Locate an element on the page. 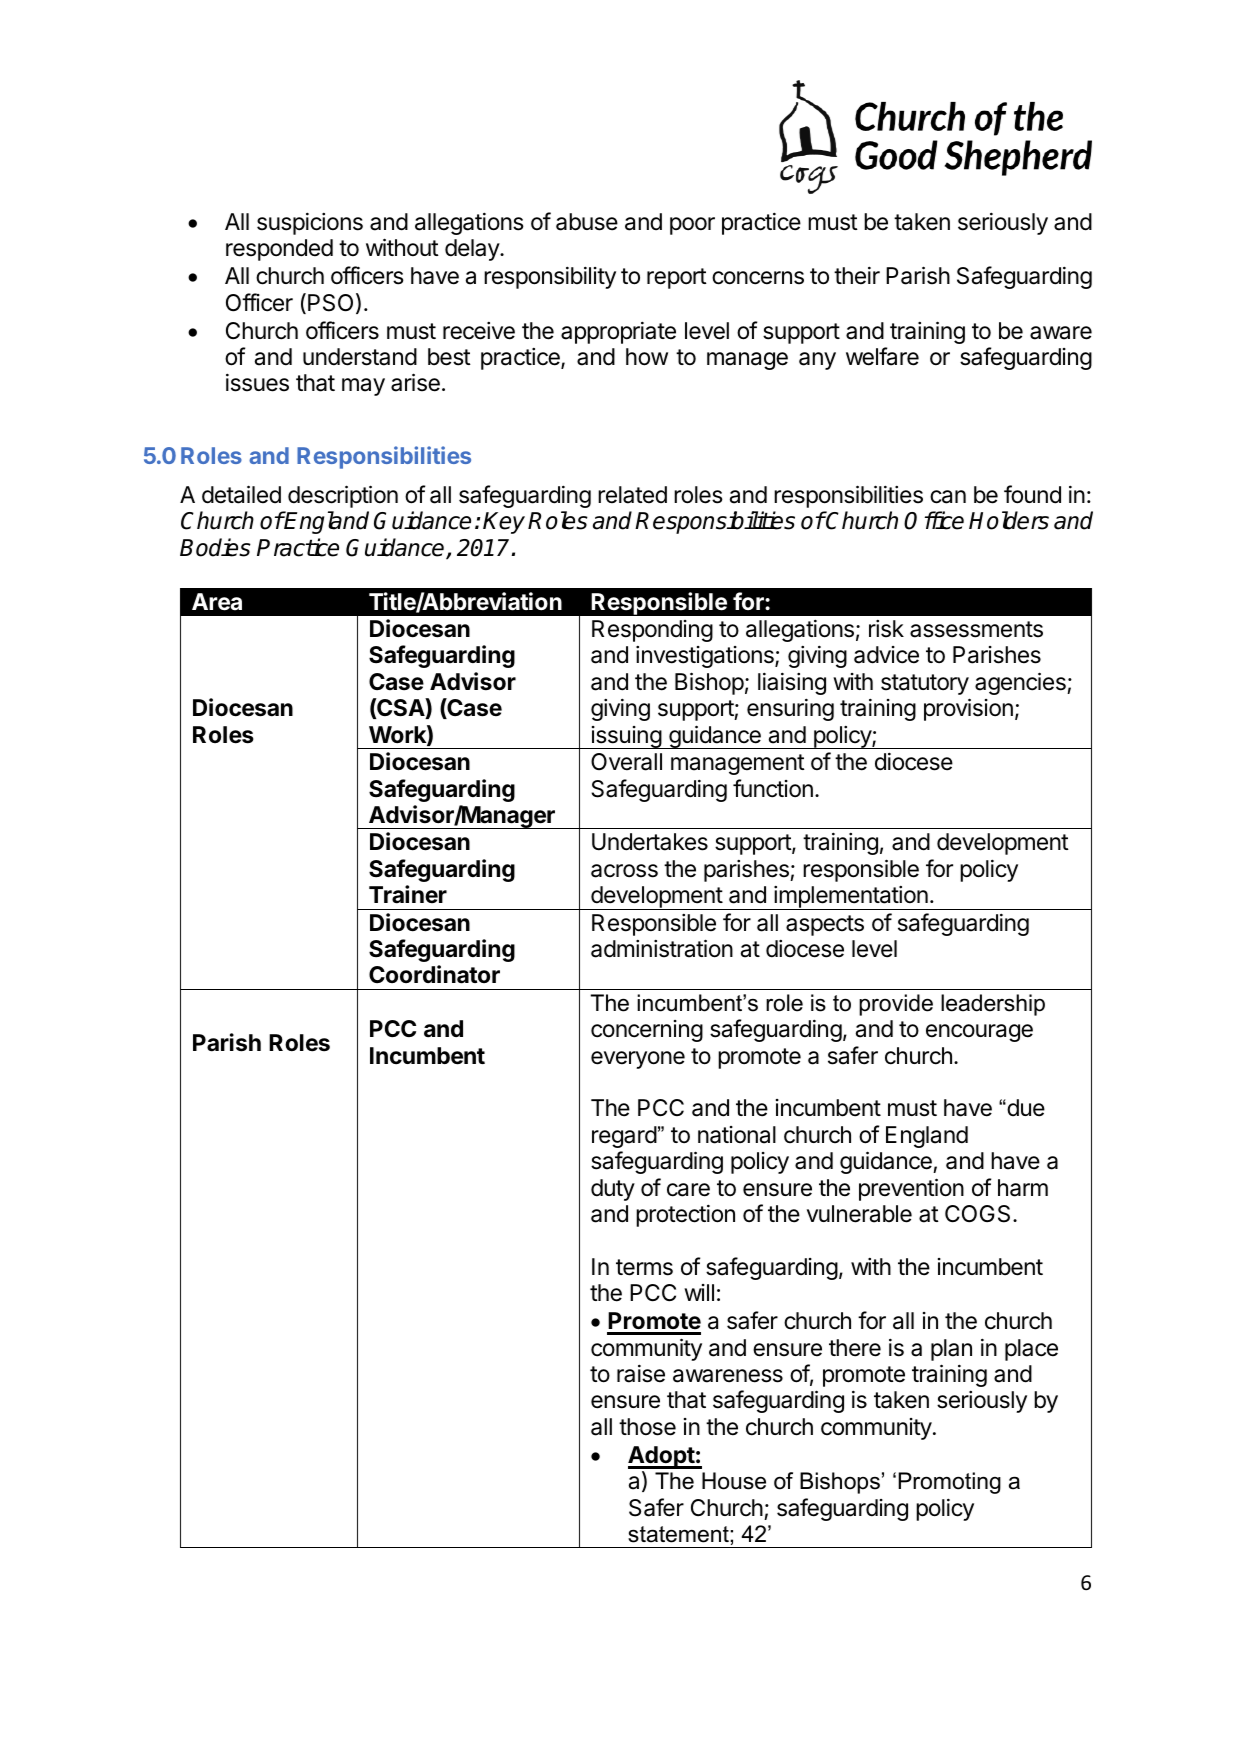 The width and height of the page is (1242, 1757). duty is located at coordinates (613, 1190).
